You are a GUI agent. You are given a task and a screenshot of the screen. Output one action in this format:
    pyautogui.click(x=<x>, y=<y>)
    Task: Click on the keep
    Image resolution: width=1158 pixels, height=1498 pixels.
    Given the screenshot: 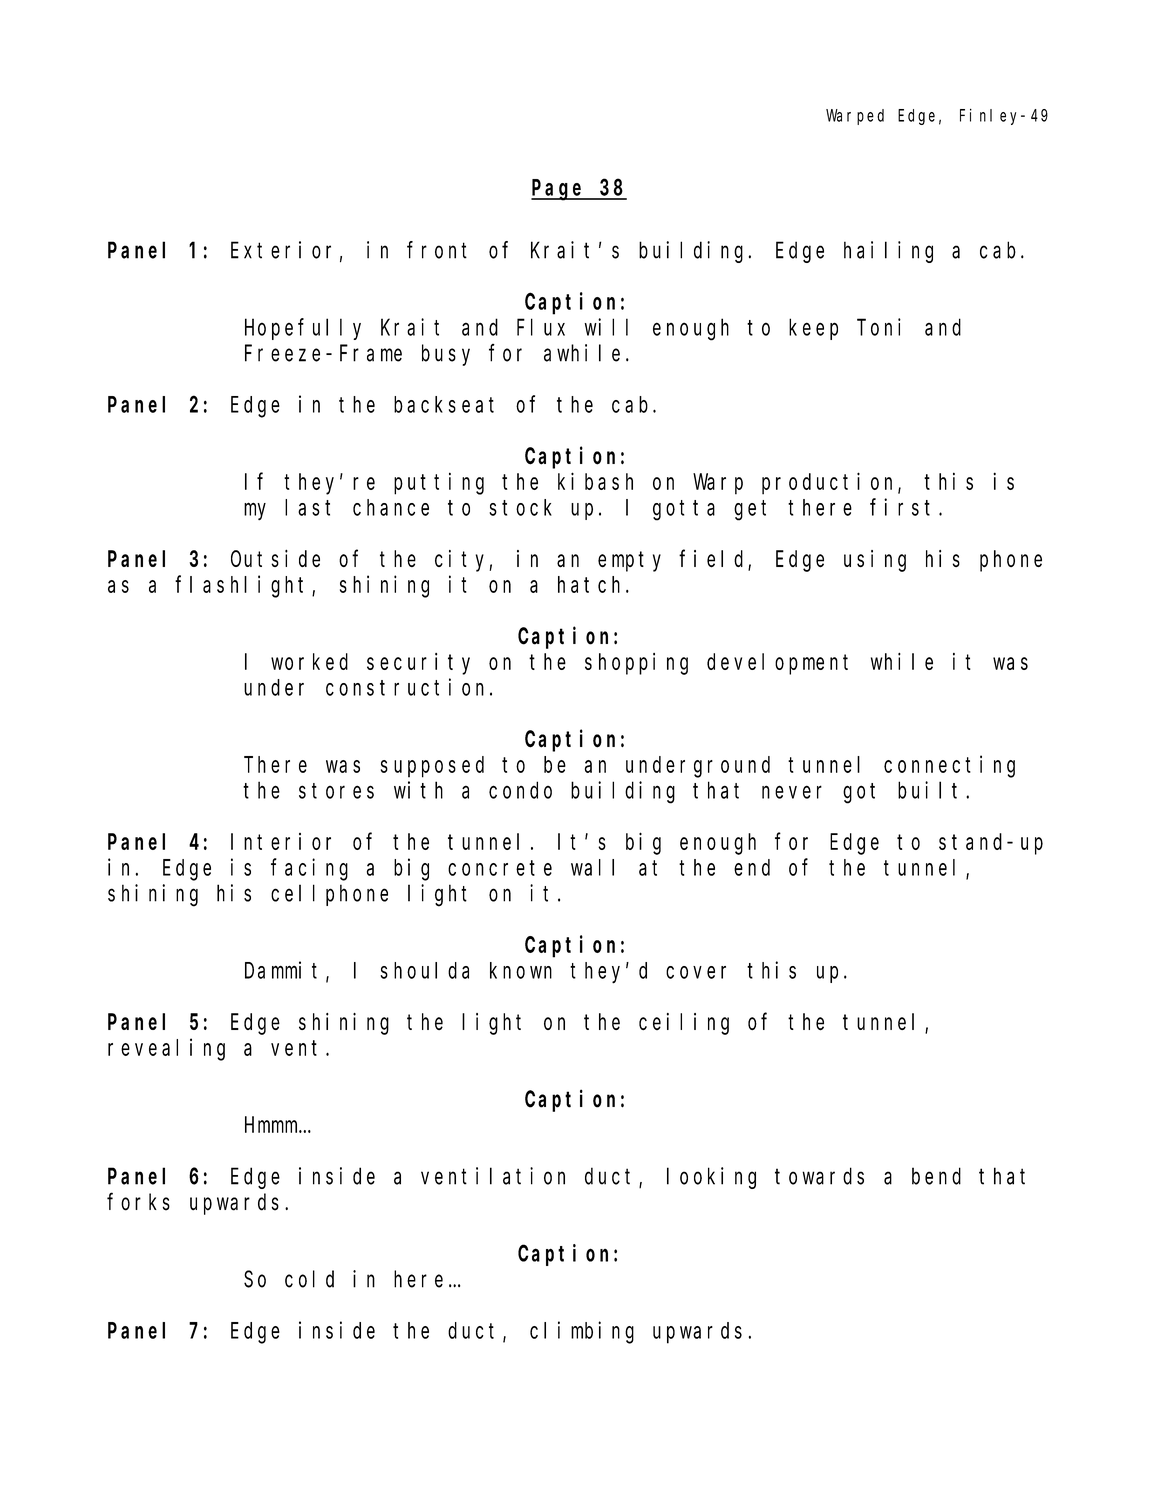 What is the action you would take?
    pyautogui.click(x=813, y=329)
